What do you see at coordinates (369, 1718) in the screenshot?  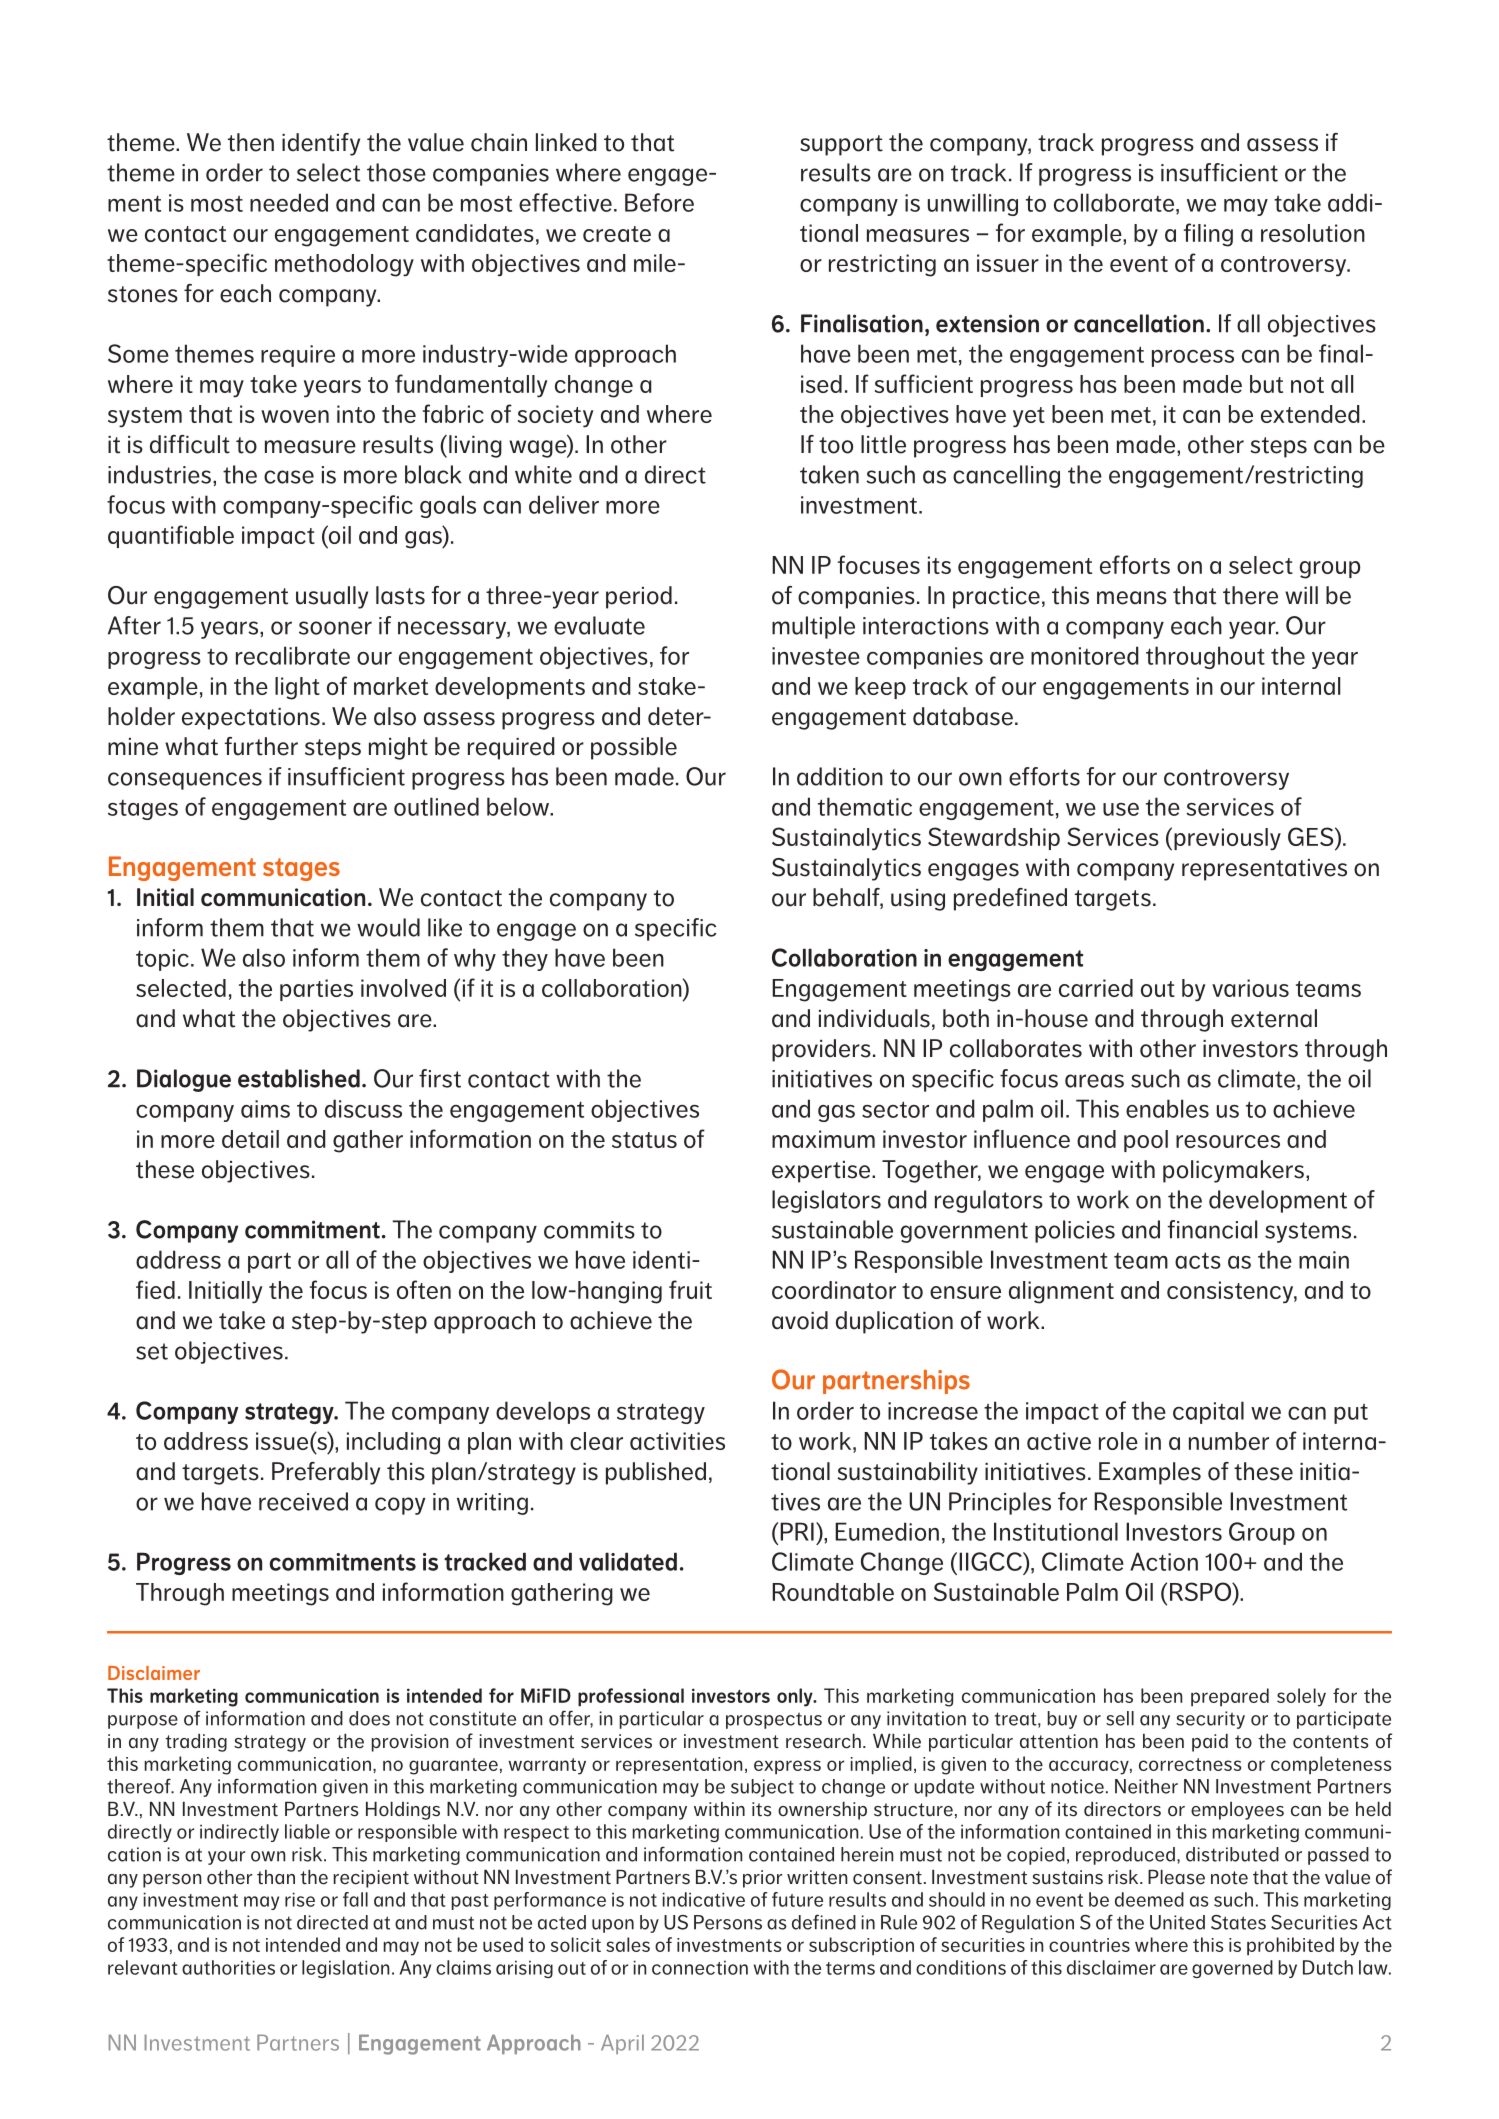 I see `does` at bounding box center [369, 1718].
